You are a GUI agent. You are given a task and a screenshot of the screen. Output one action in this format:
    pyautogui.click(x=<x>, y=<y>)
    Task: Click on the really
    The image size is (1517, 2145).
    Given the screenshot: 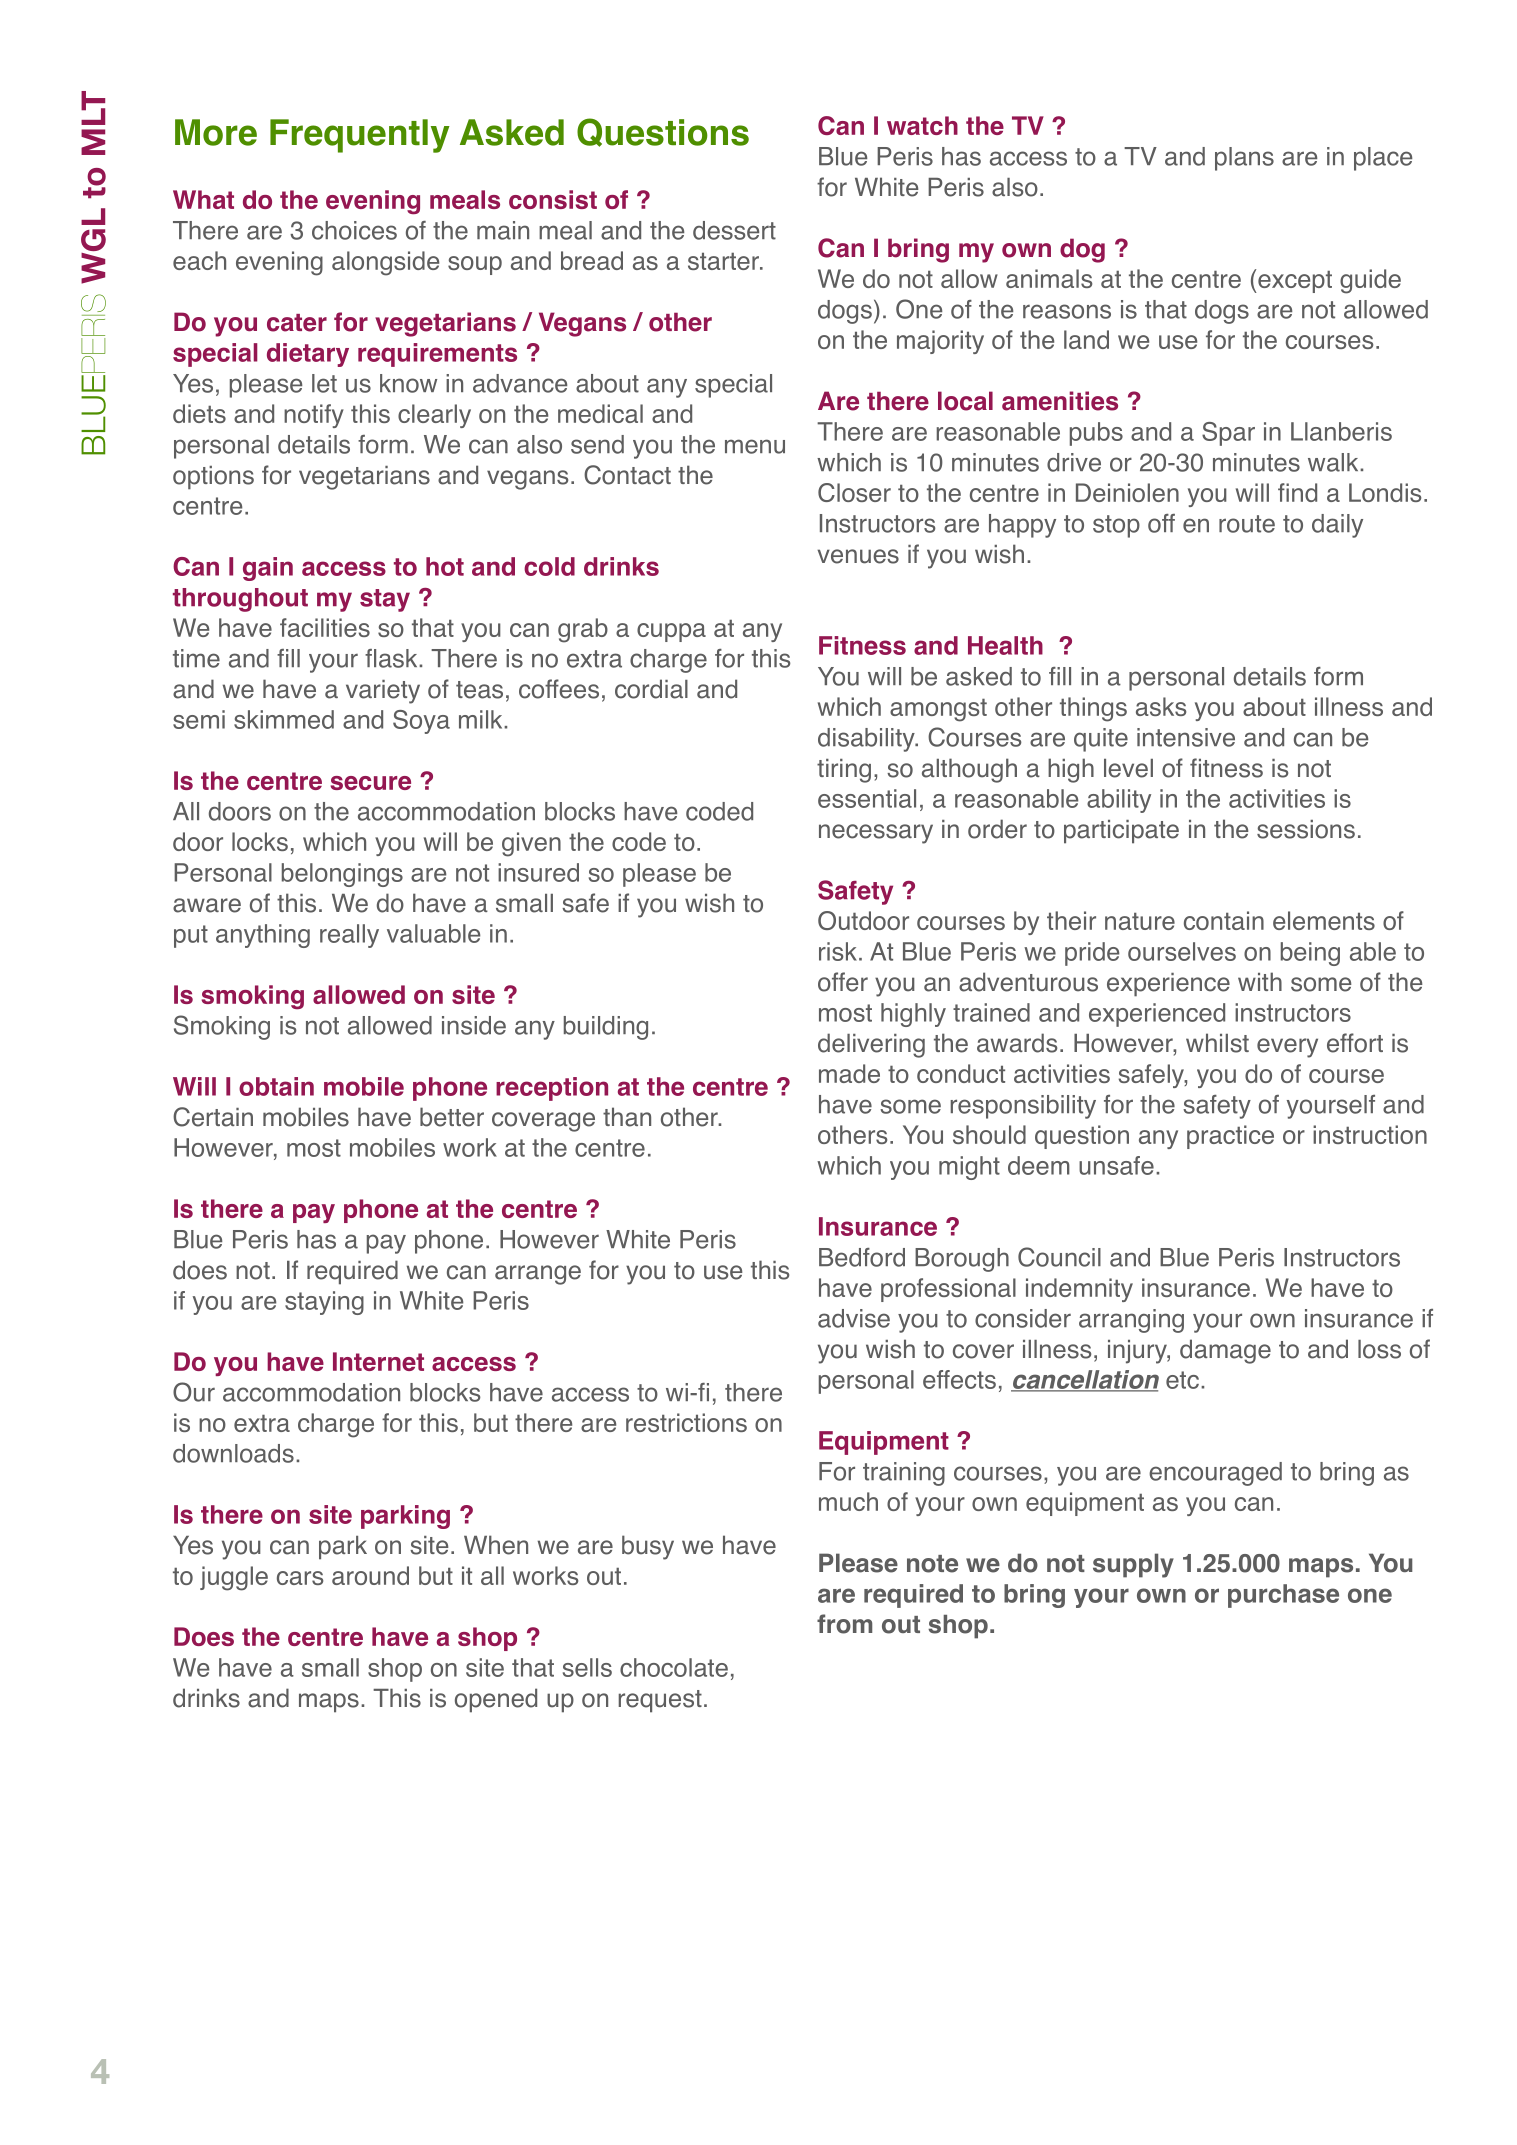 What is the action you would take?
    pyautogui.click(x=349, y=936)
